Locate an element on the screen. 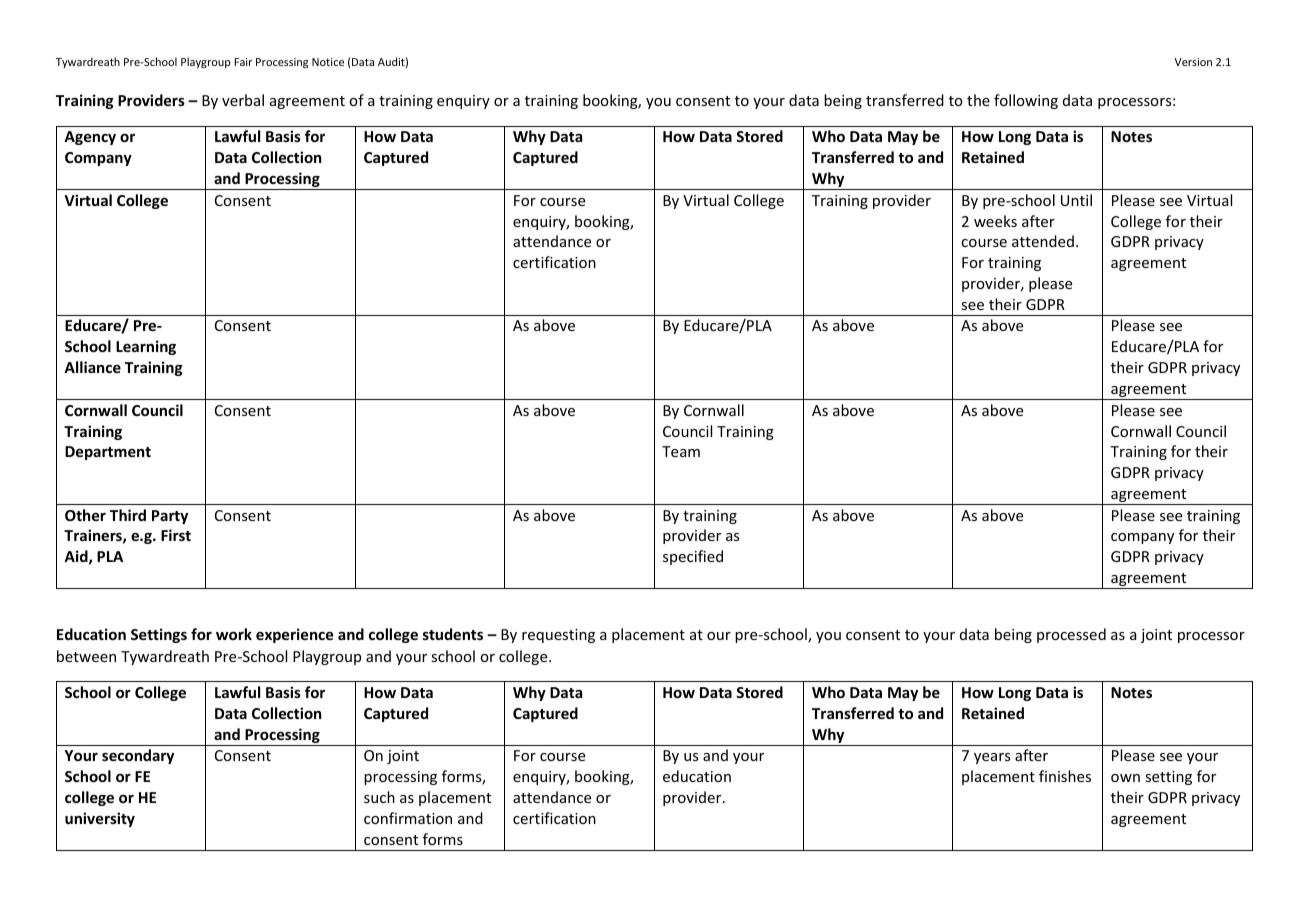 The image size is (1308, 924). university is located at coordinates (100, 819).
